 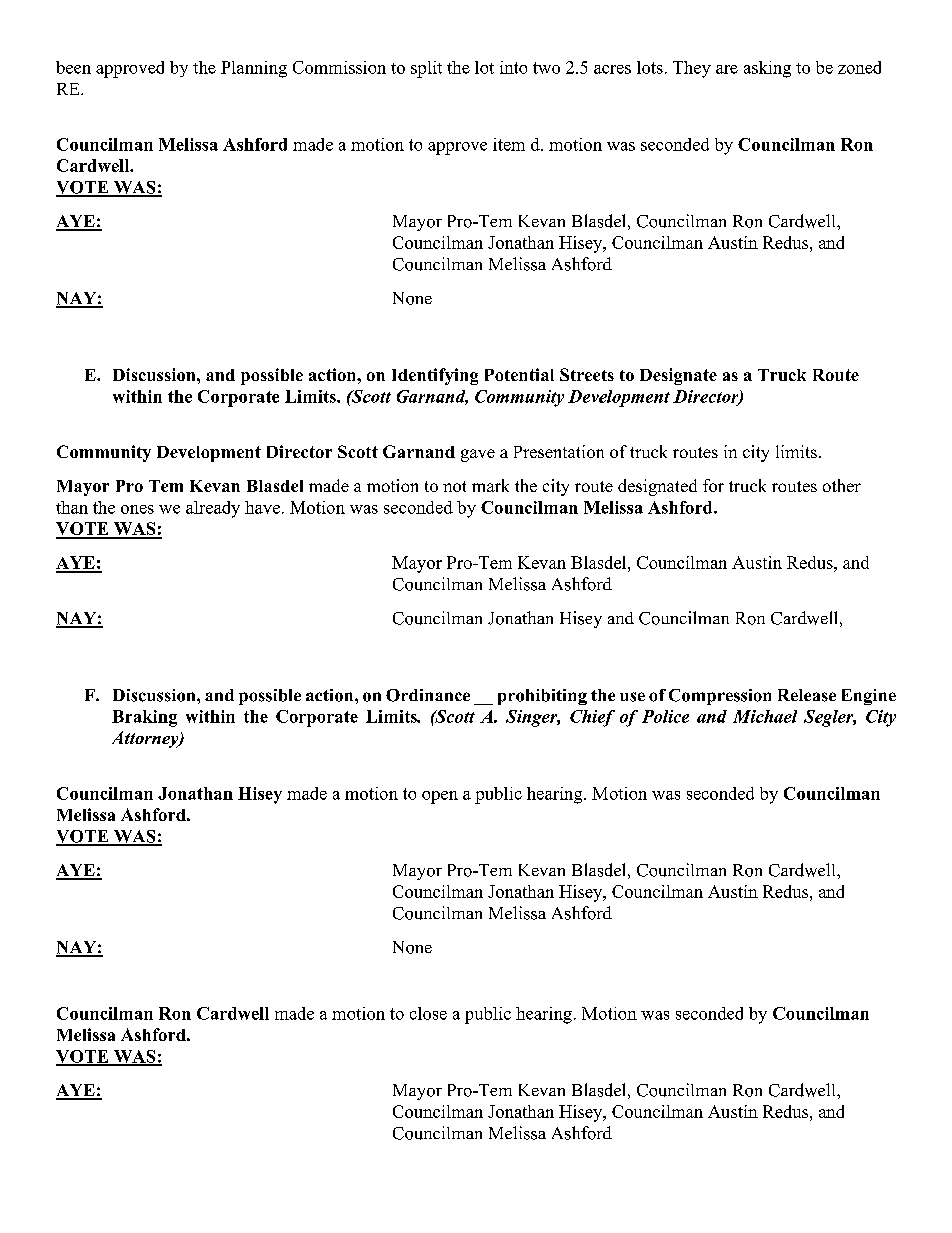 I want to click on other, so click(x=842, y=485).
